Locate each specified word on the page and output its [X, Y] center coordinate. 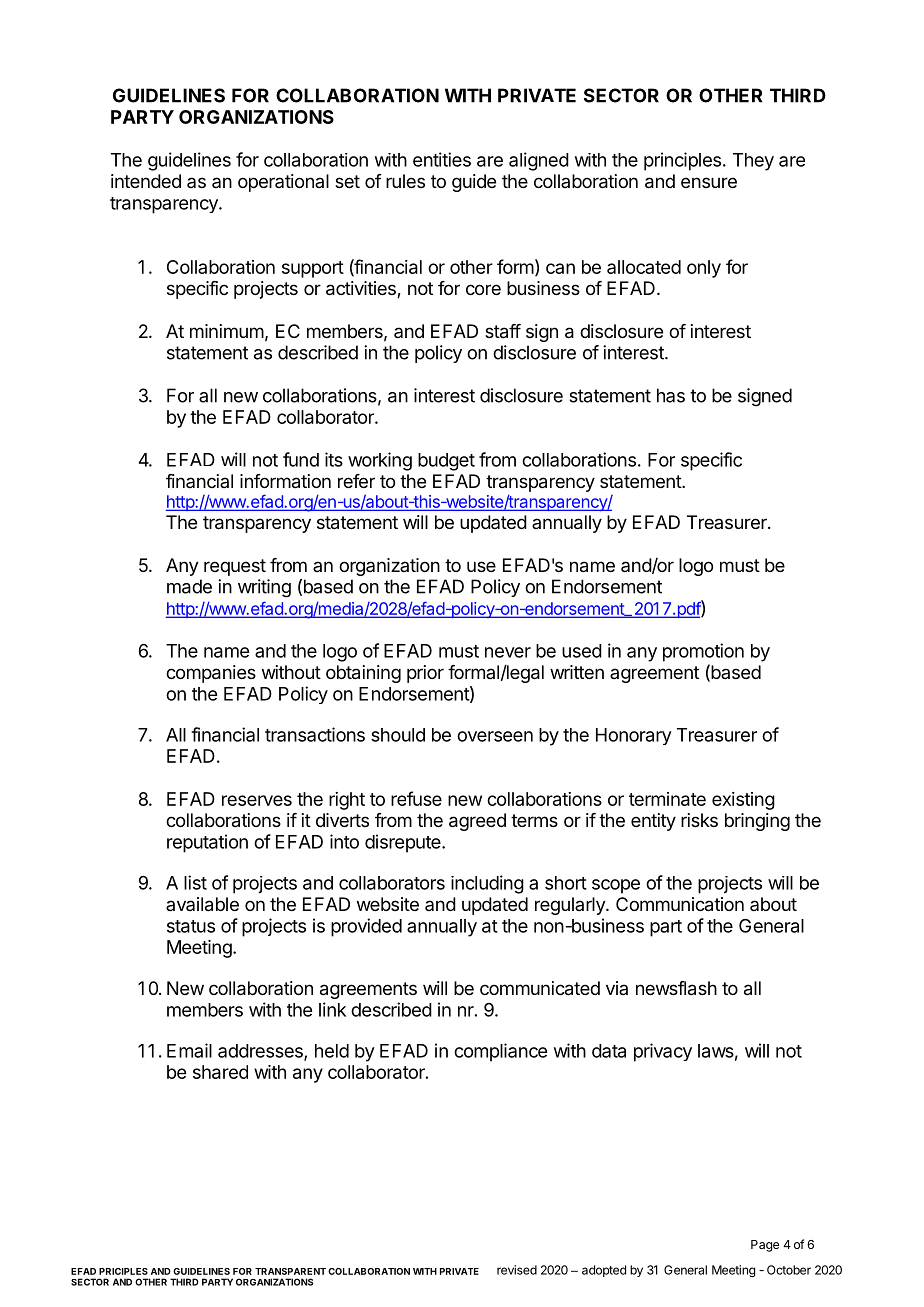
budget [446, 462]
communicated [540, 988]
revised [517, 1270]
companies [211, 674]
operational [283, 183]
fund [301, 459]
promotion [703, 652]
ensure [709, 182]
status [191, 926]
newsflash [676, 988]
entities [442, 159]
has [671, 395]
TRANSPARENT [290, 1271]
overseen [495, 736]
